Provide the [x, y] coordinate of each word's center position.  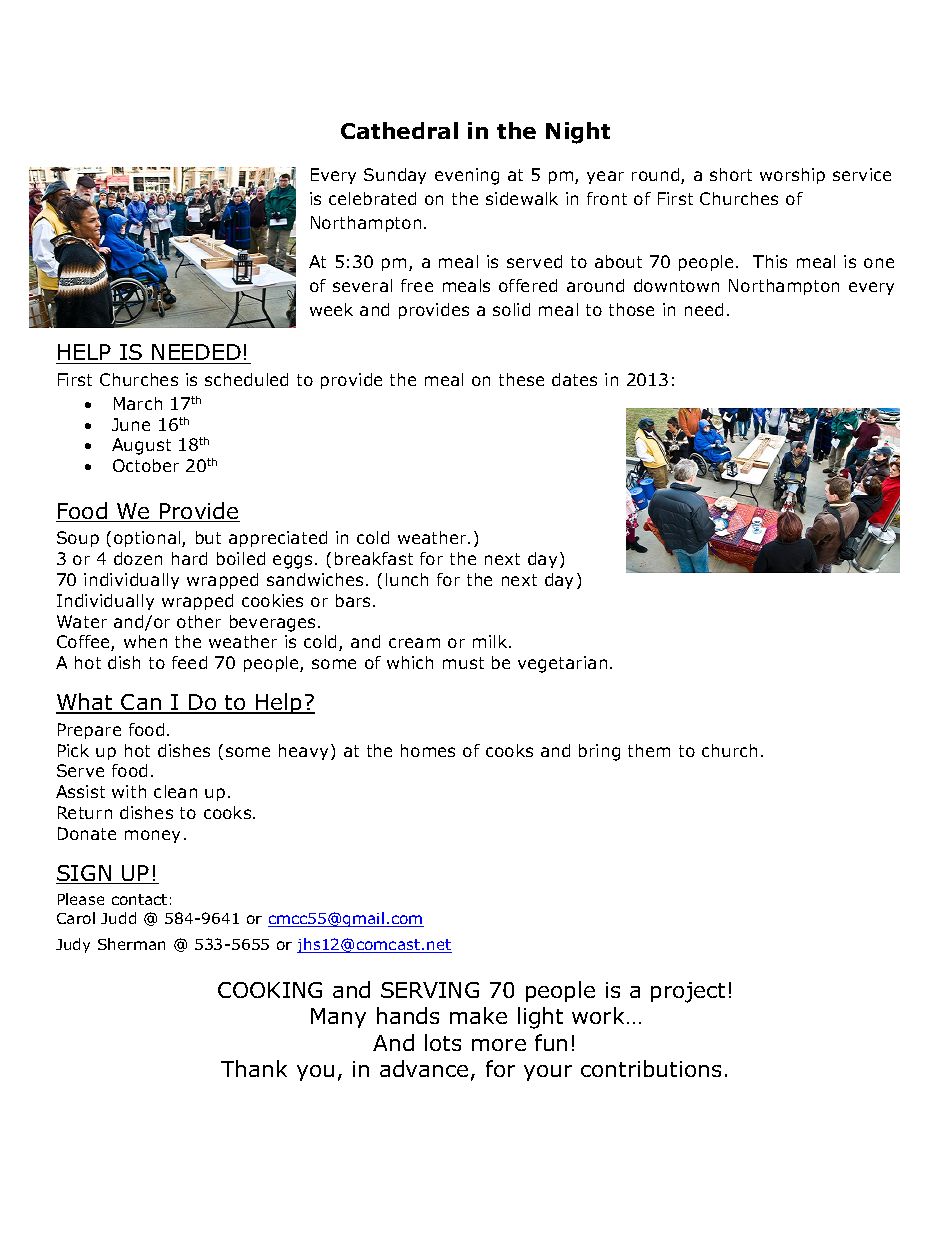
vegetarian [562, 664]
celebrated [372, 198]
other [199, 621]
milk [491, 641]
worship [792, 176]
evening [467, 176]
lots [443, 1042]
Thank [254, 1068]
